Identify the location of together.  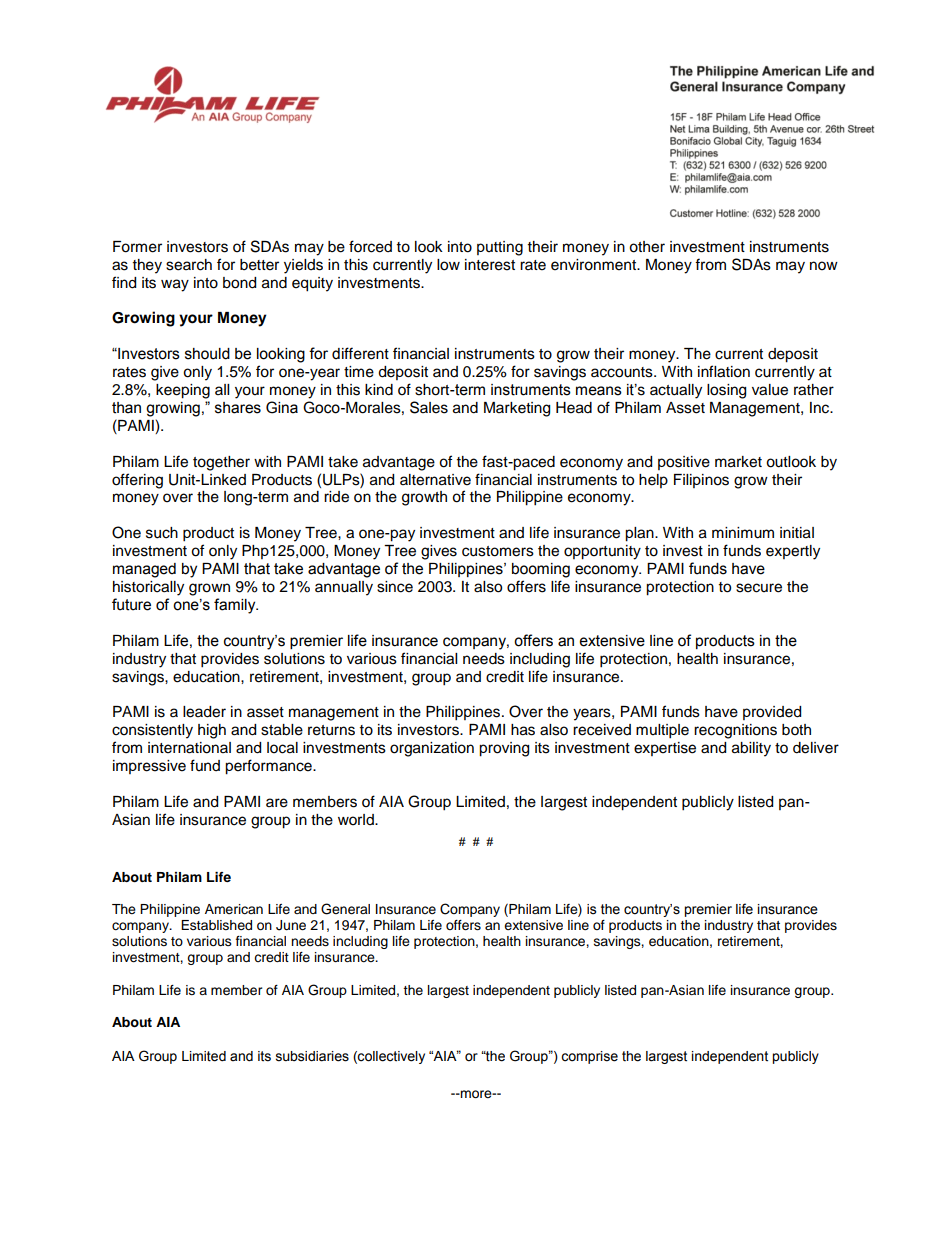
(221, 463).
